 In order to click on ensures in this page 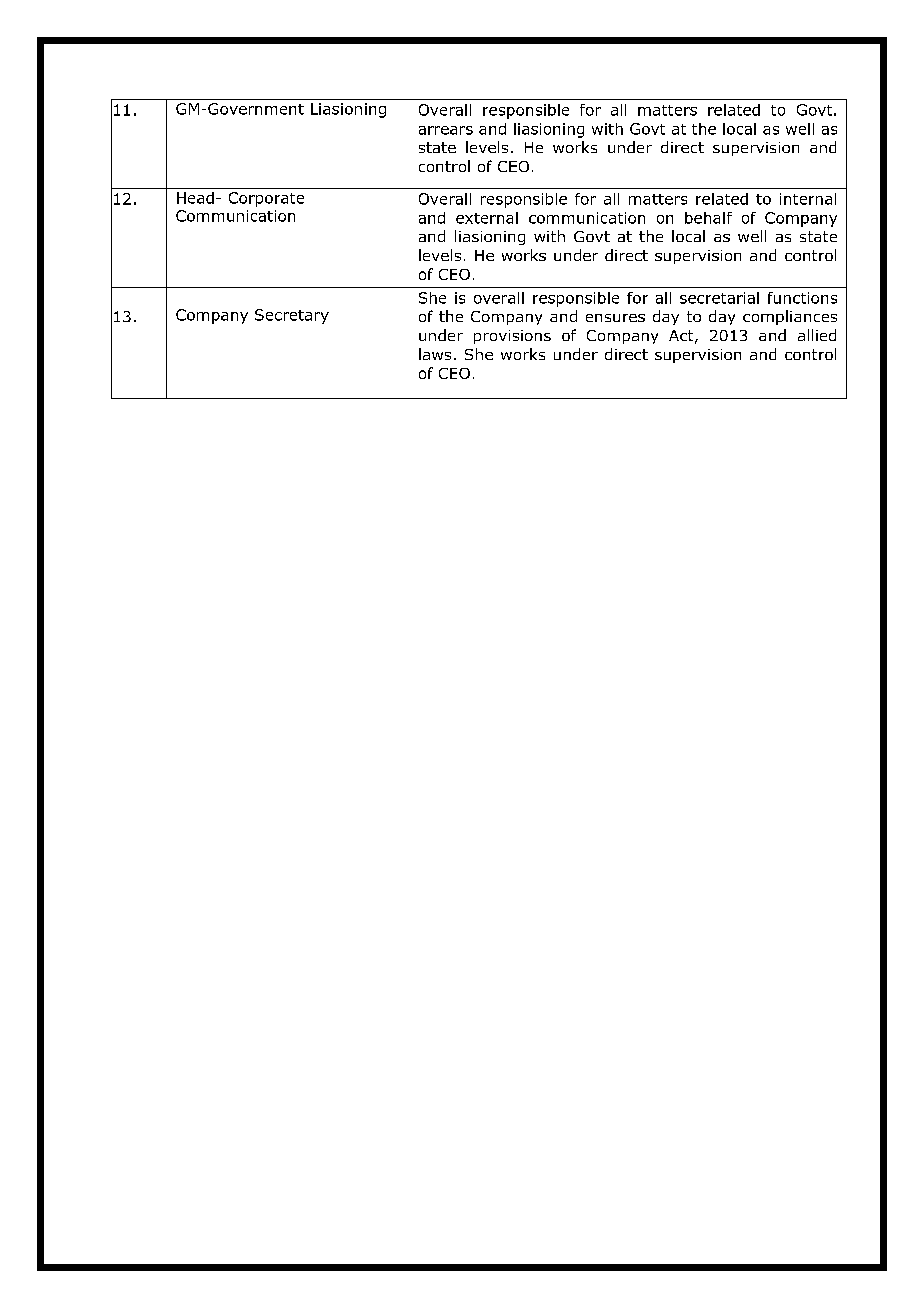, I will do `click(615, 318)`.
